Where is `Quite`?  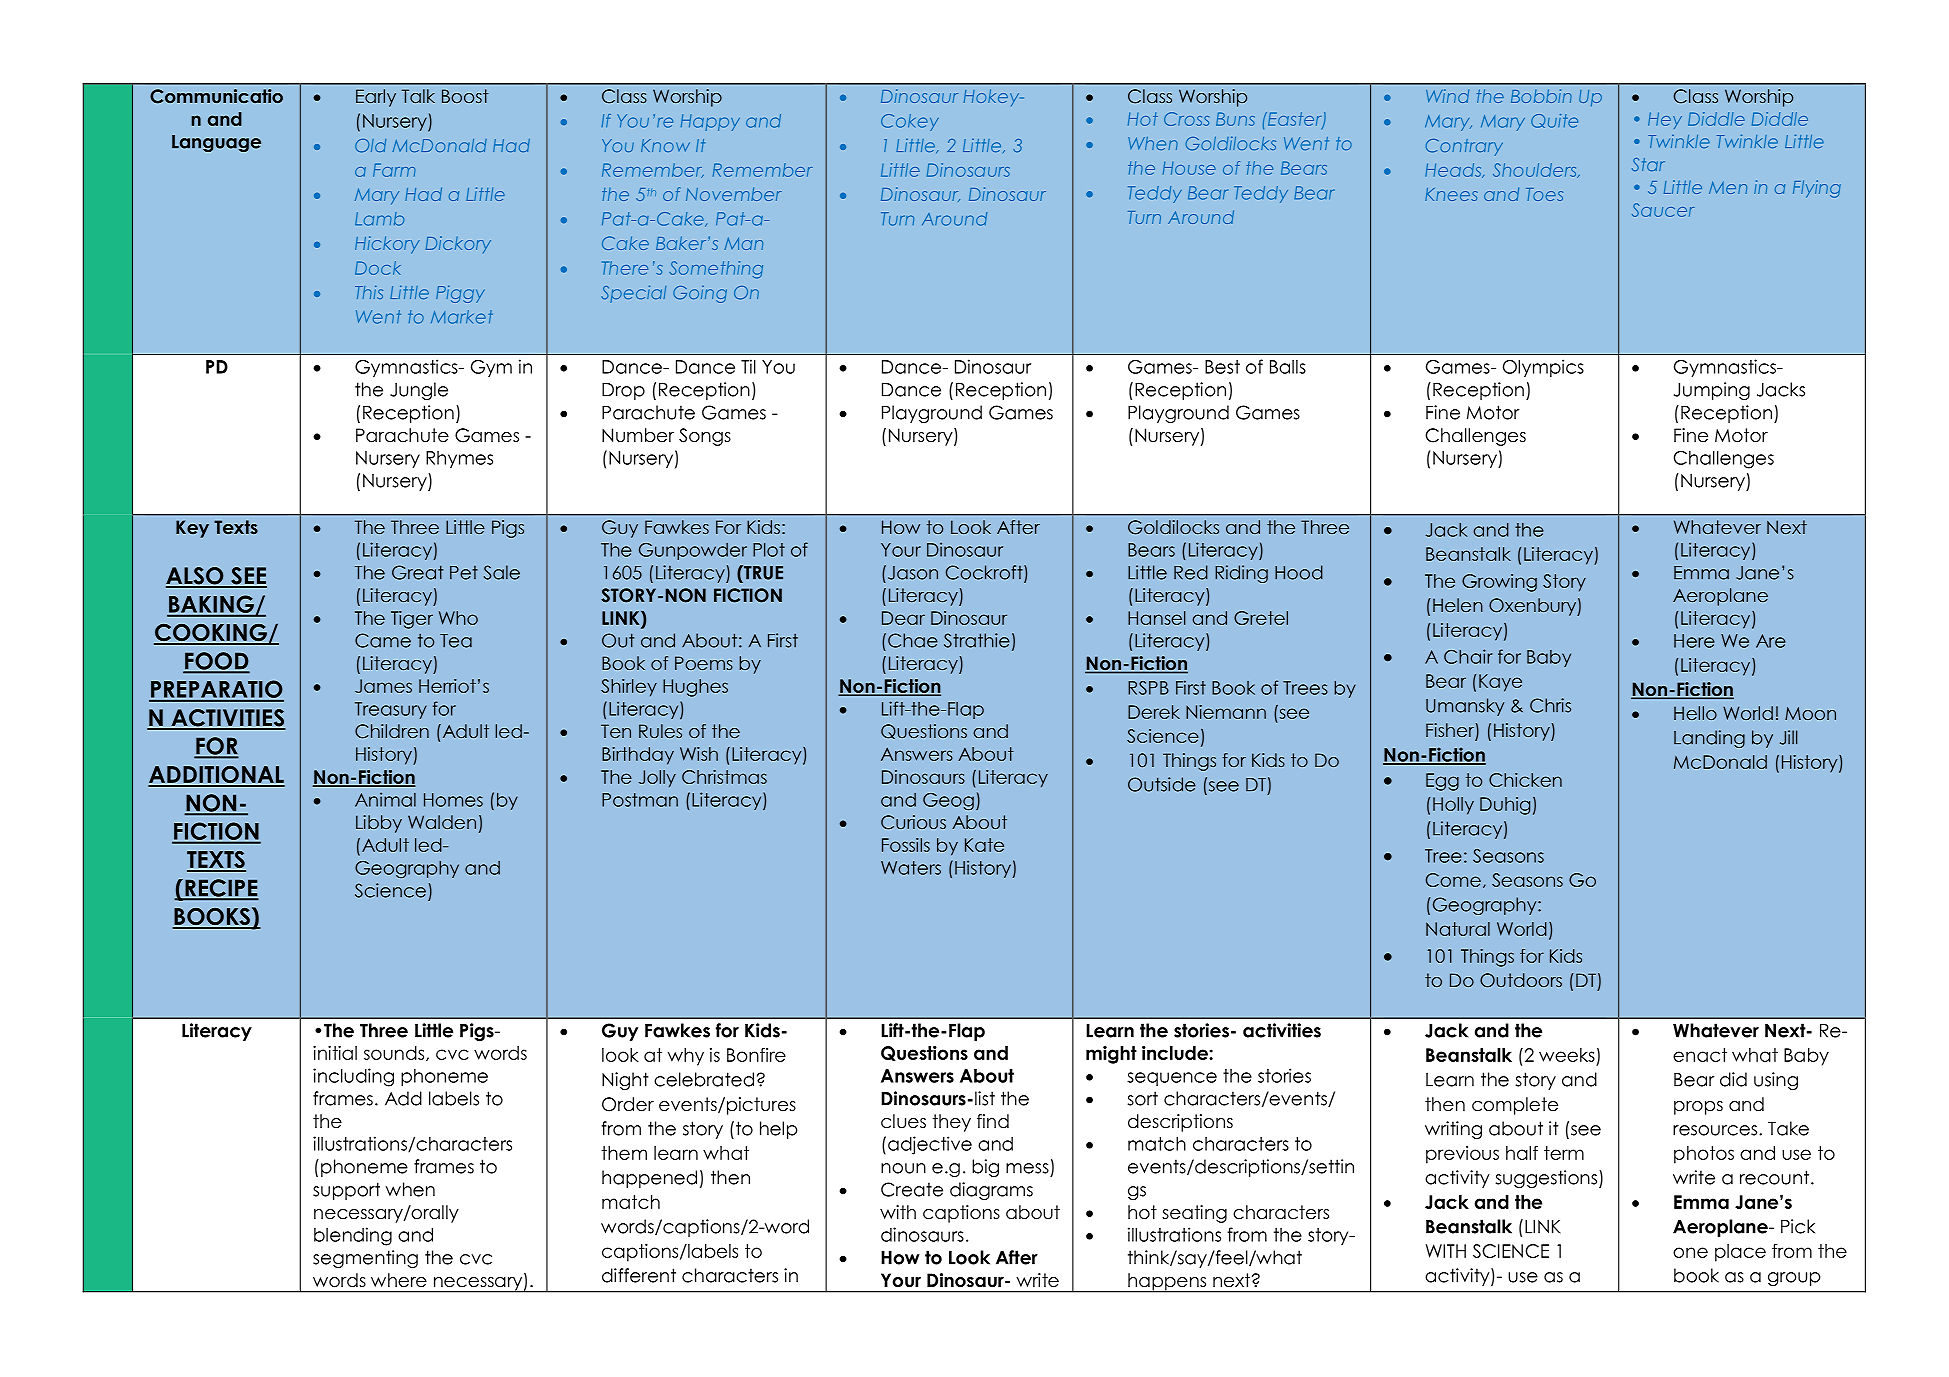
Quite is located at coordinates (1554, 121).
